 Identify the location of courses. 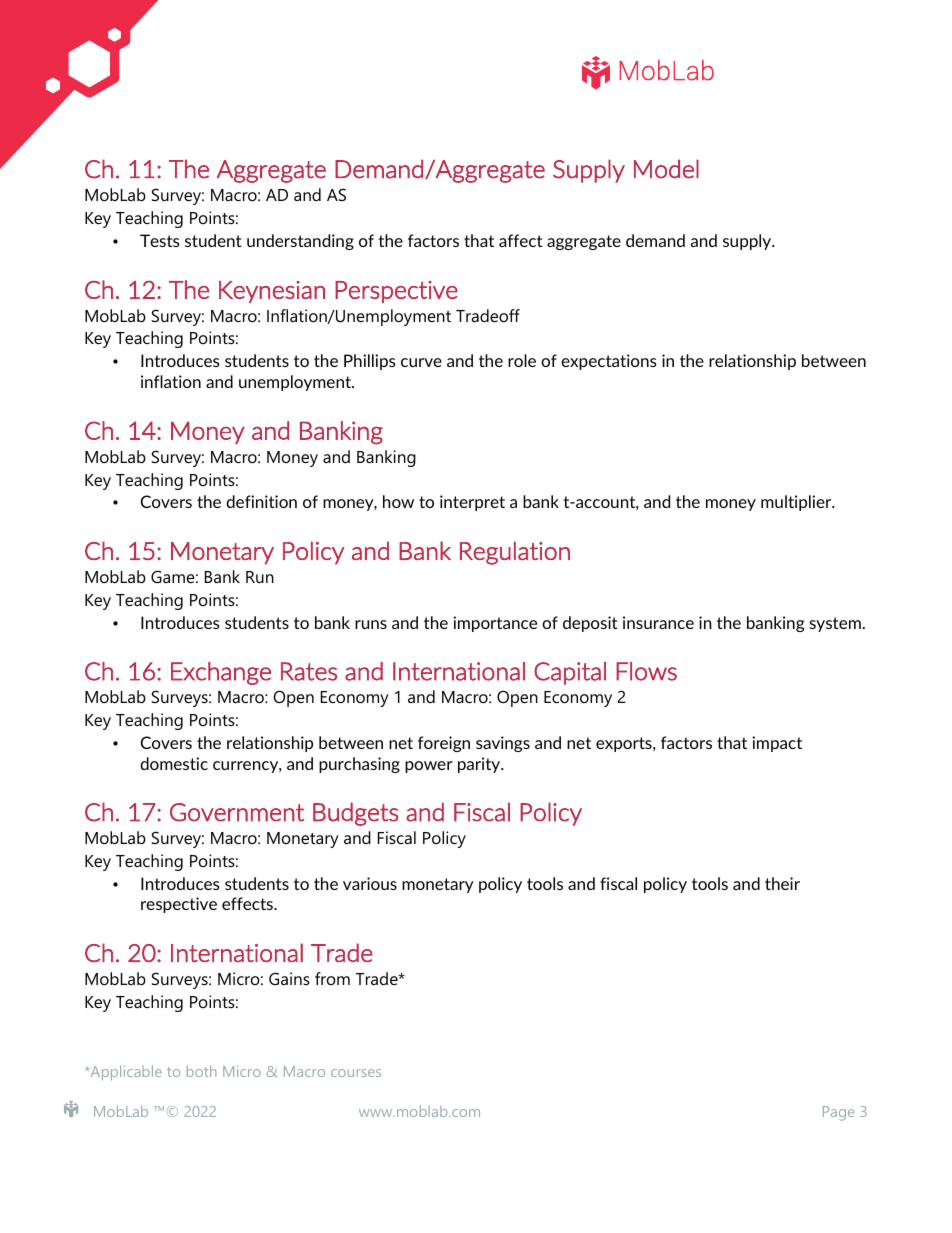
(356, 1073).
